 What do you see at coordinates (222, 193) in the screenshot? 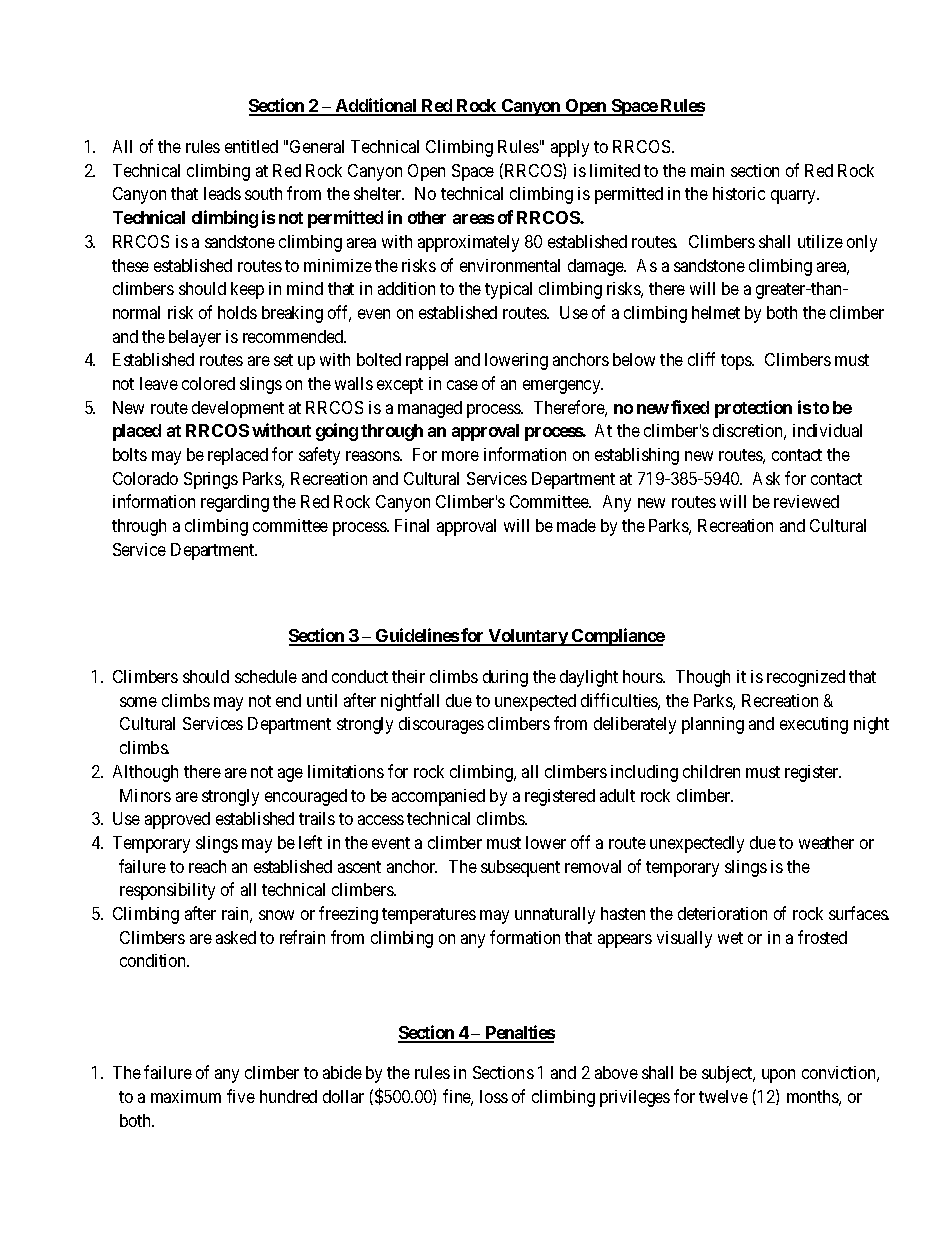
I see `leads` at bounding box center [222, 193].
